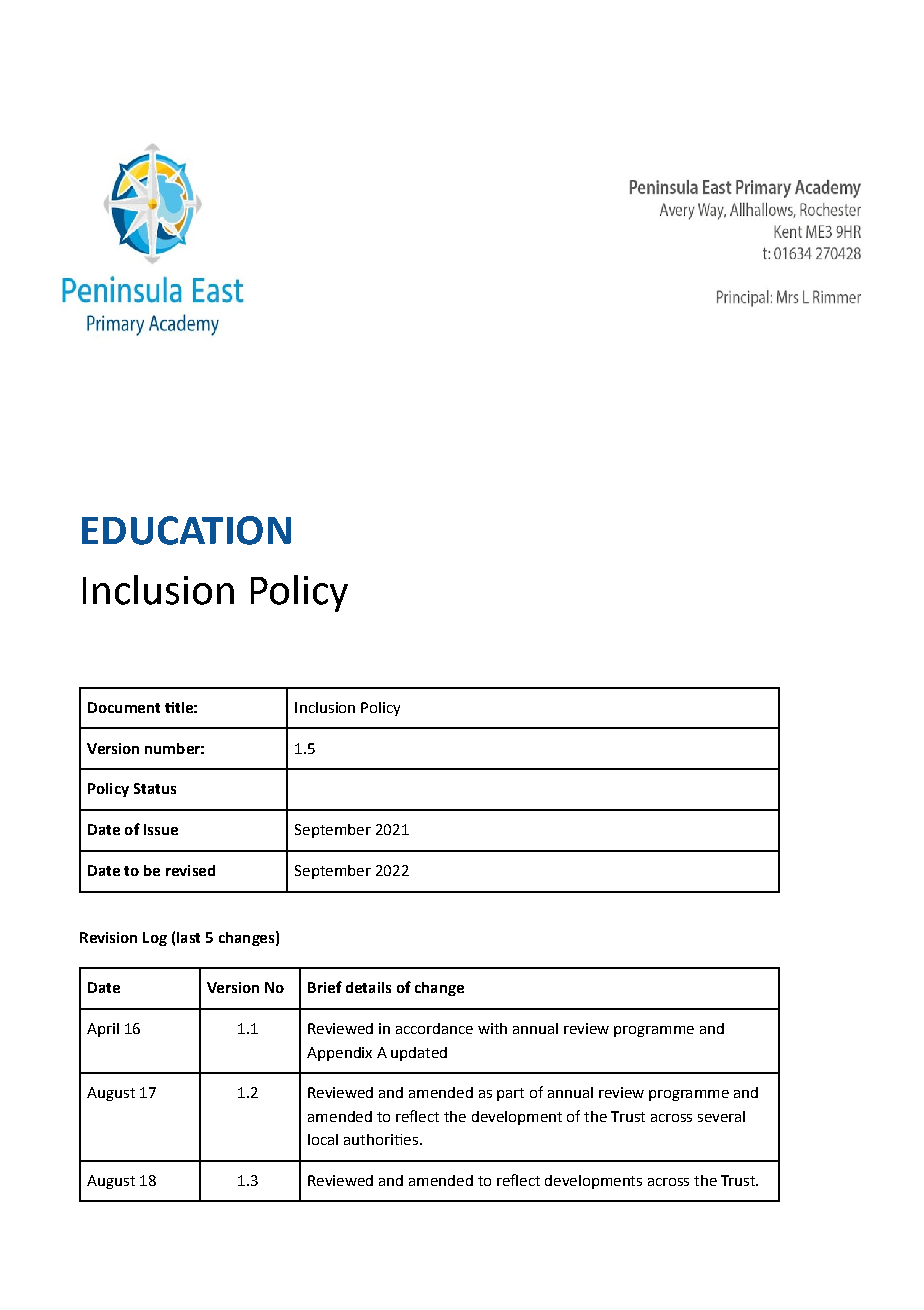 The image size is (924, 1310). Describe the element at coordinates (124, 707) in the screenshot. I see `Document` at that location.
